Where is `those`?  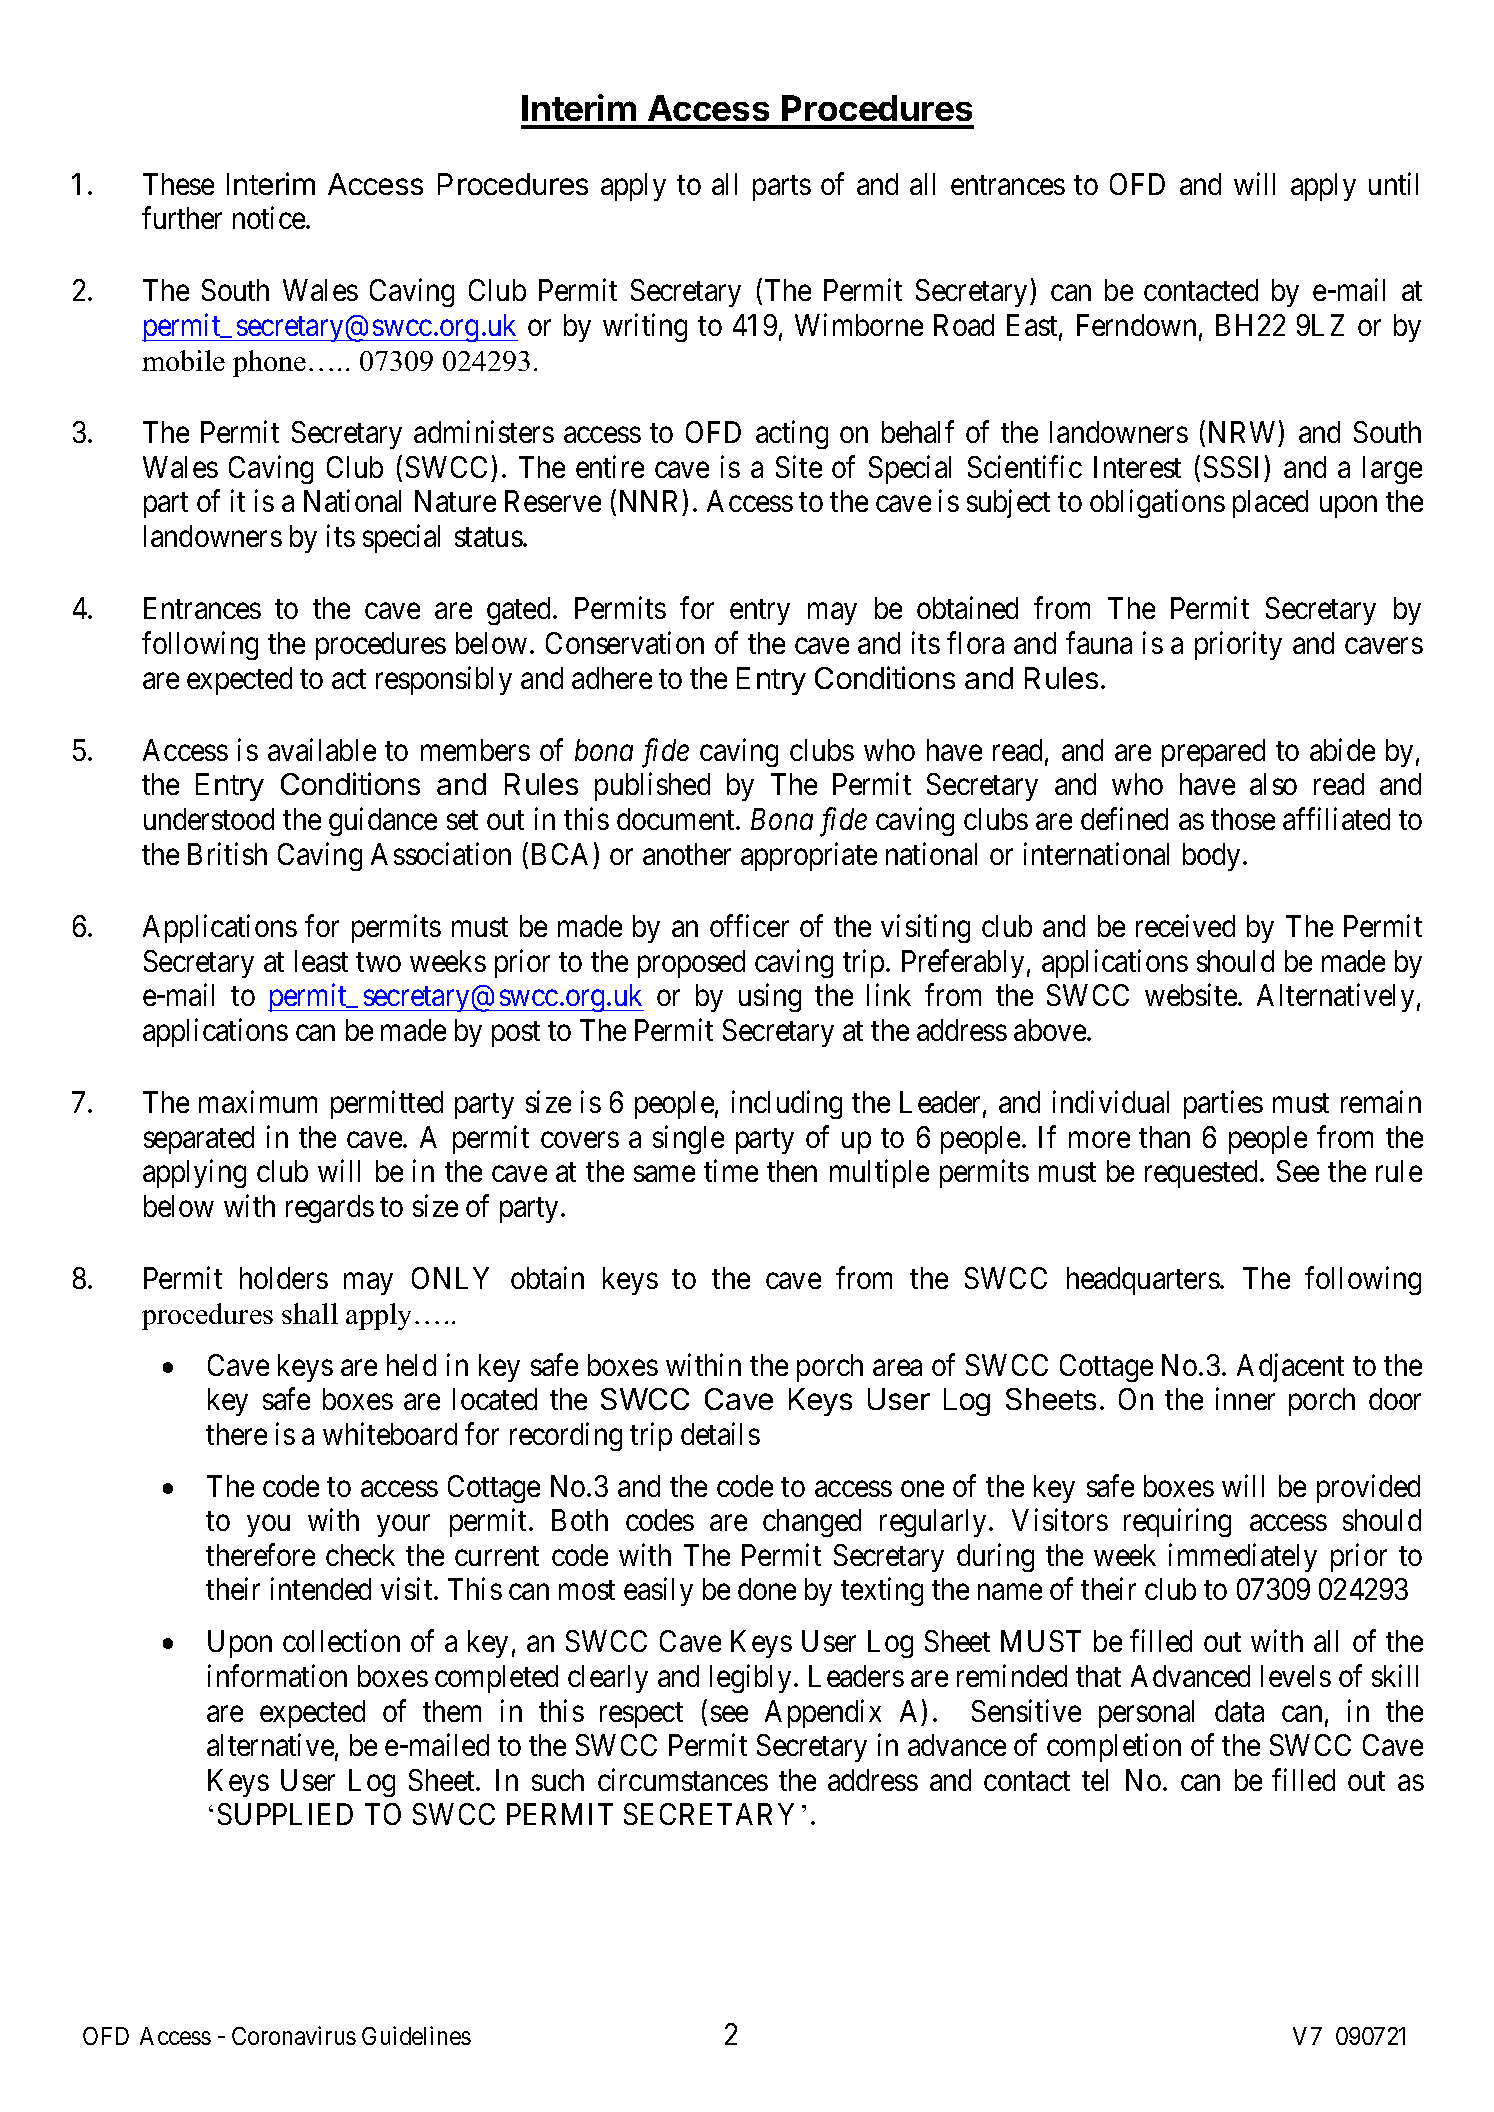 those is located at coordinates (1243, 819).
